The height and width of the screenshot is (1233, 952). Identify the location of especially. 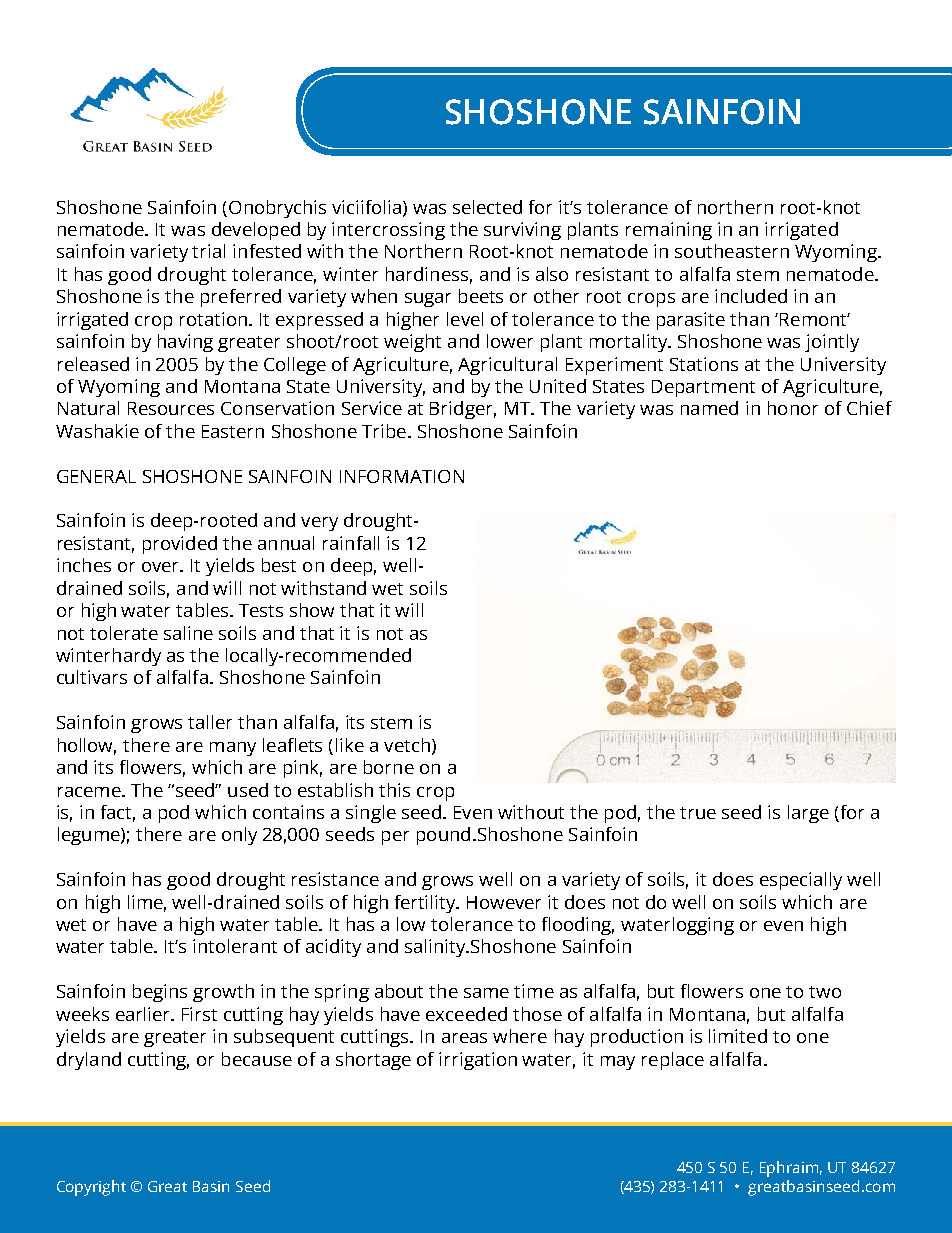
(801, 881).
